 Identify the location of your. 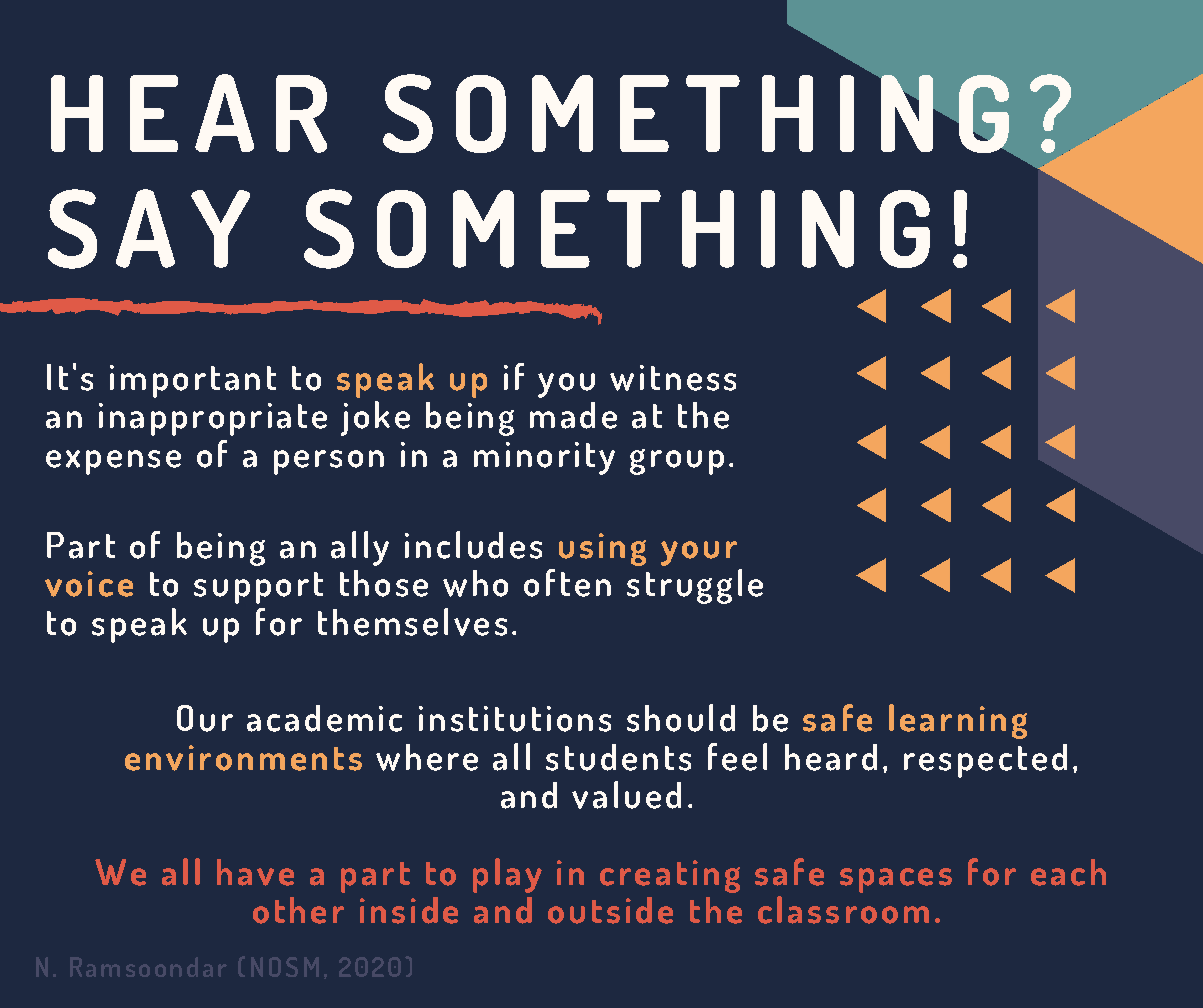
(699, 553).
